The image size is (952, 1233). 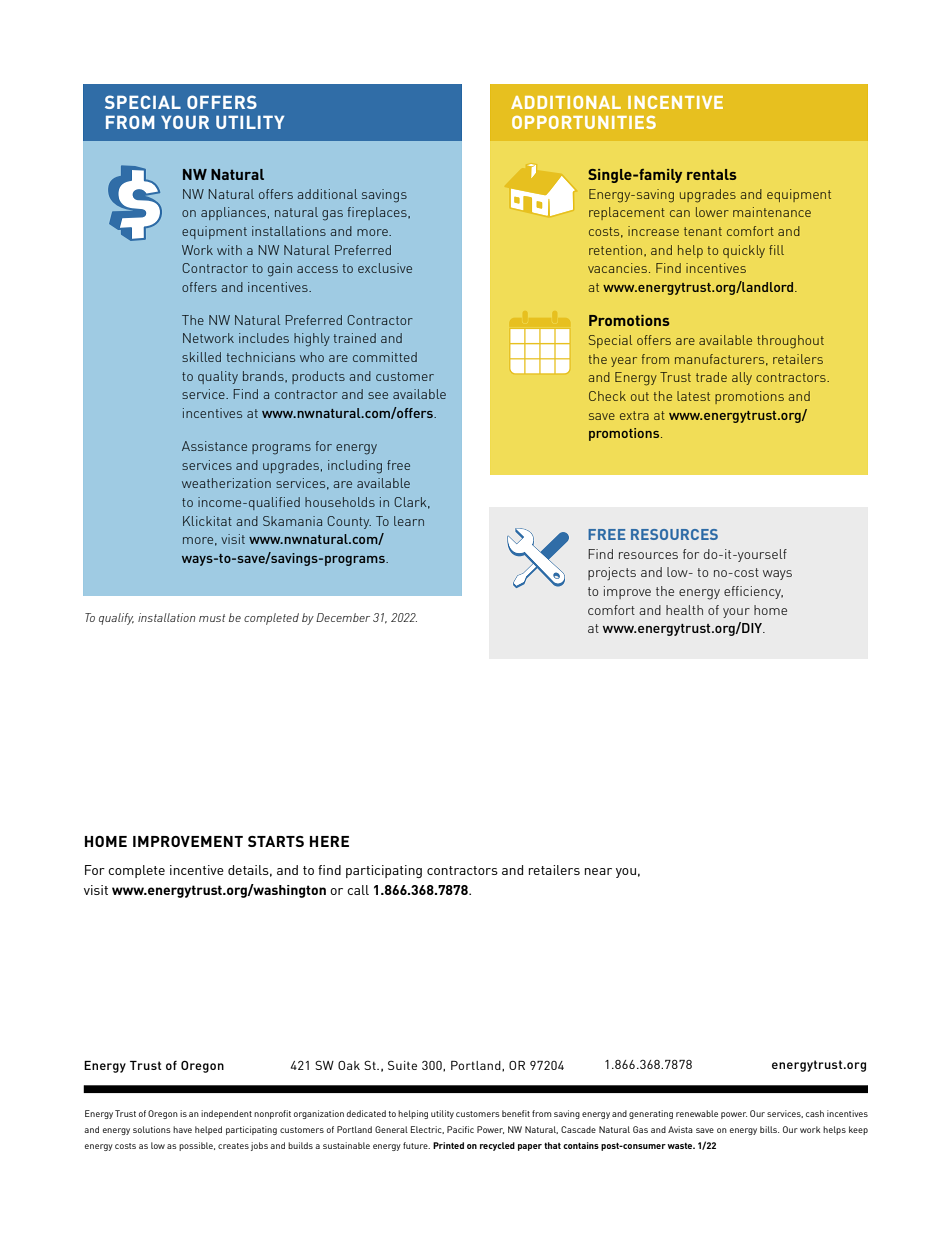 What do you see at coordinates (712, 174) in the screenshot?
I see `rentals` at bounding box center [712, 174].
